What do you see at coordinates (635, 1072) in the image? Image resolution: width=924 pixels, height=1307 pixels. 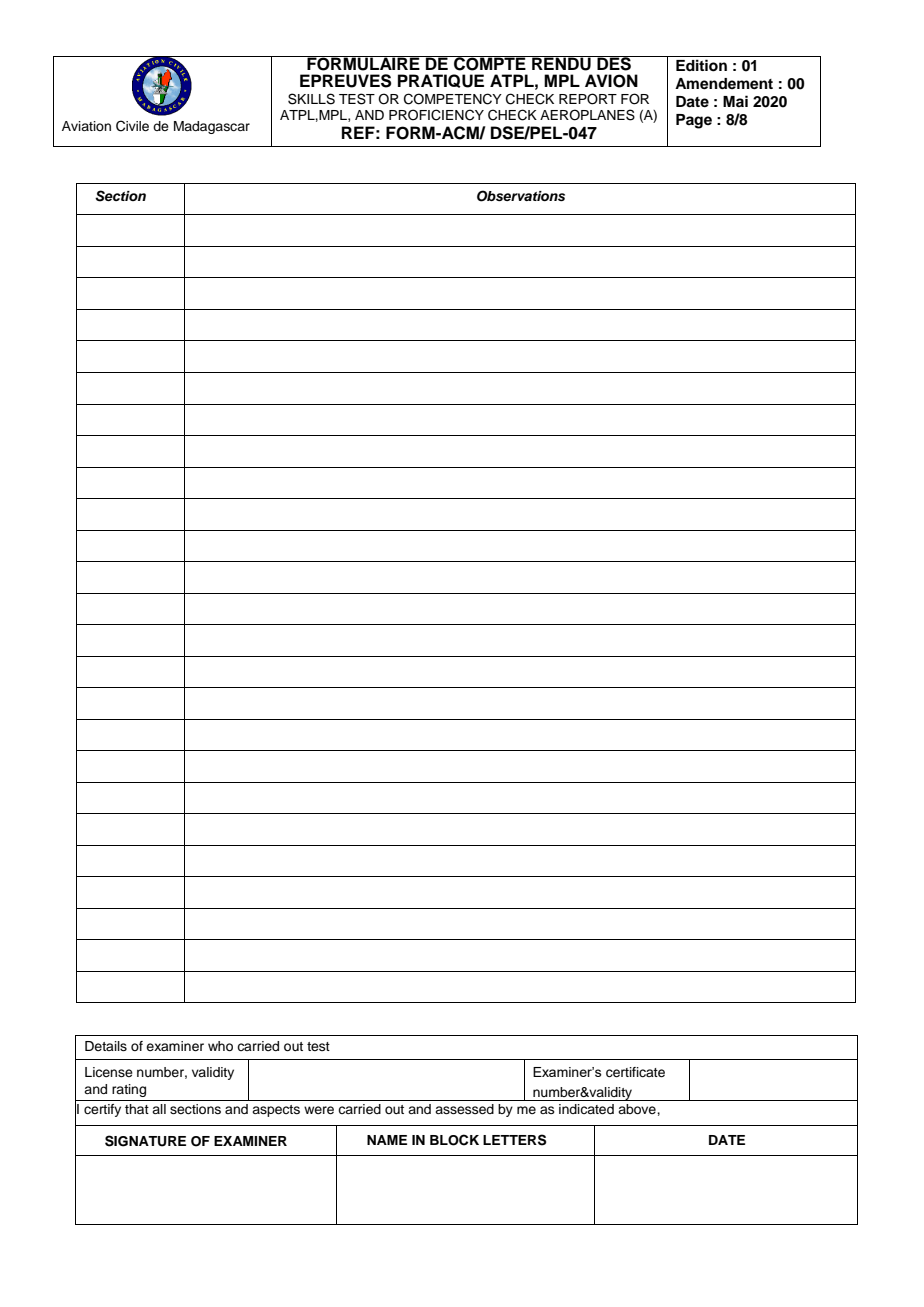 I see `certificate` at bounding box center [635, 1072].
